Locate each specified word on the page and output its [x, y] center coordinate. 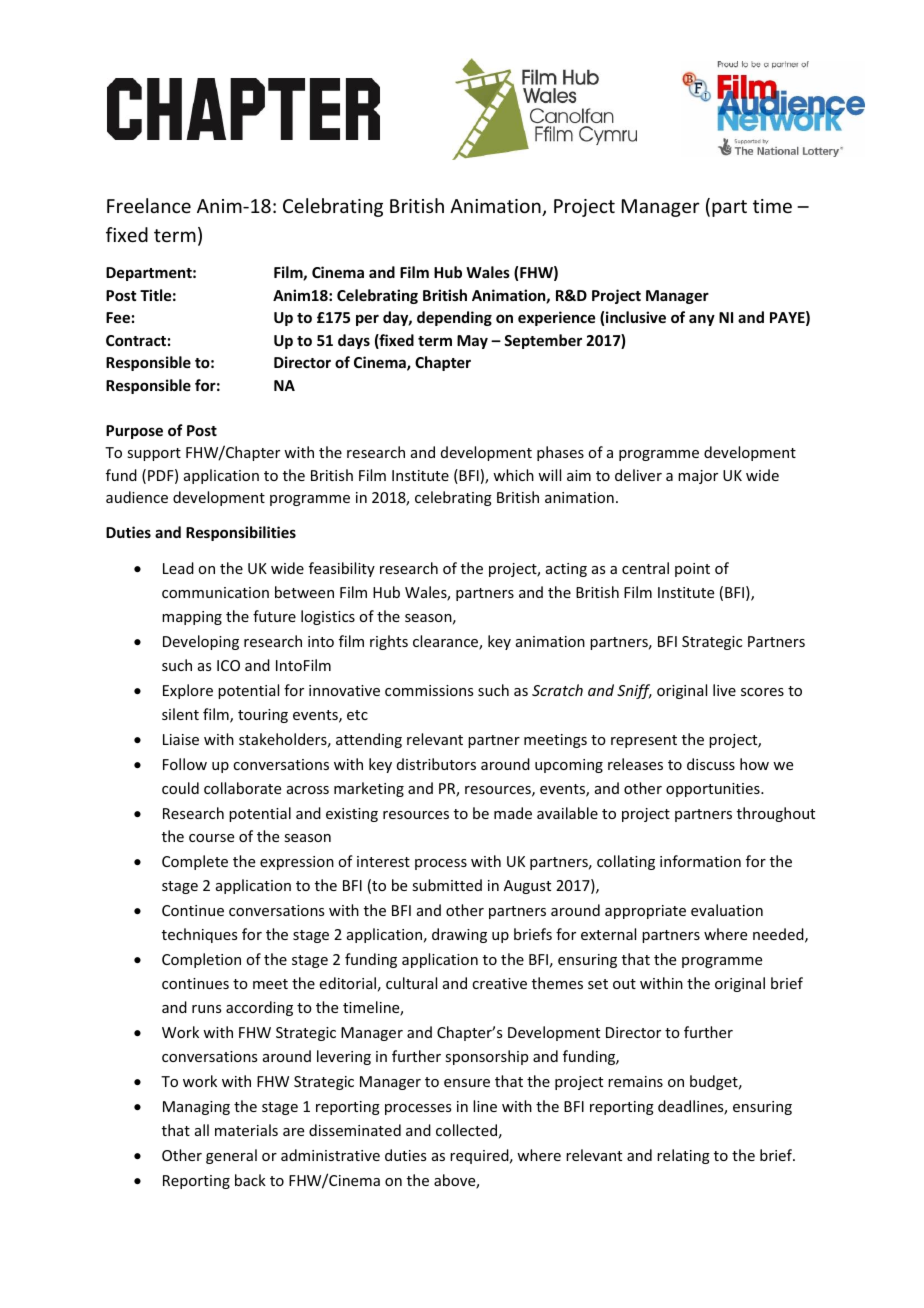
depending [454, 318]
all [202, 1130]
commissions [429, 690]
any [702, 320]
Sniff [634, 691]
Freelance [149, 205]
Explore [188, 691]
